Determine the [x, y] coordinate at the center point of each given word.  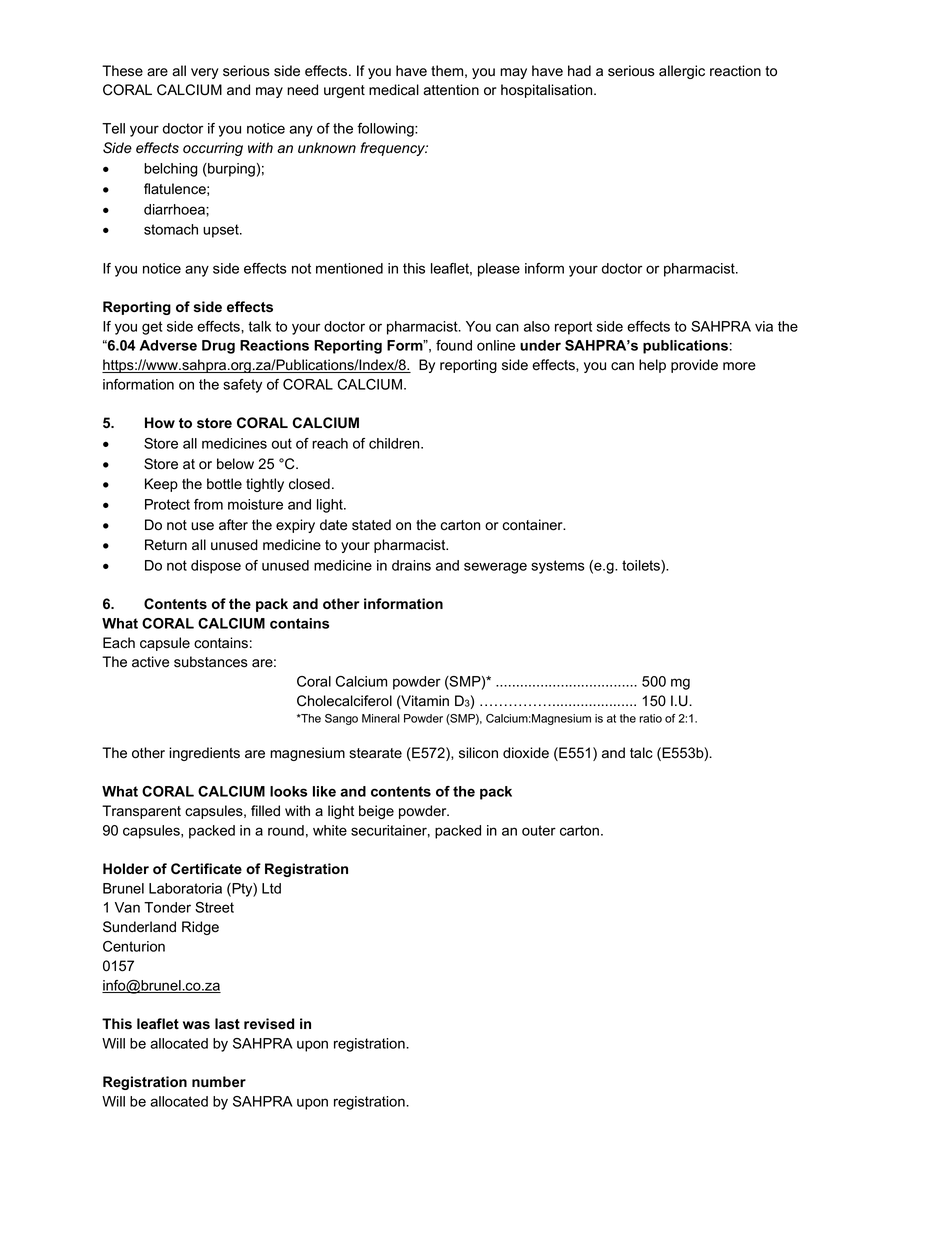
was [196, 1025]
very [205, 73]
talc [641, 753]
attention [451, 90]
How [160, 422]
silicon [478, 753]
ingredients [204, 754]
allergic [682, 72]
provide [694, 366]
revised [269, 1023]
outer [539, 830]
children [395, 443]
